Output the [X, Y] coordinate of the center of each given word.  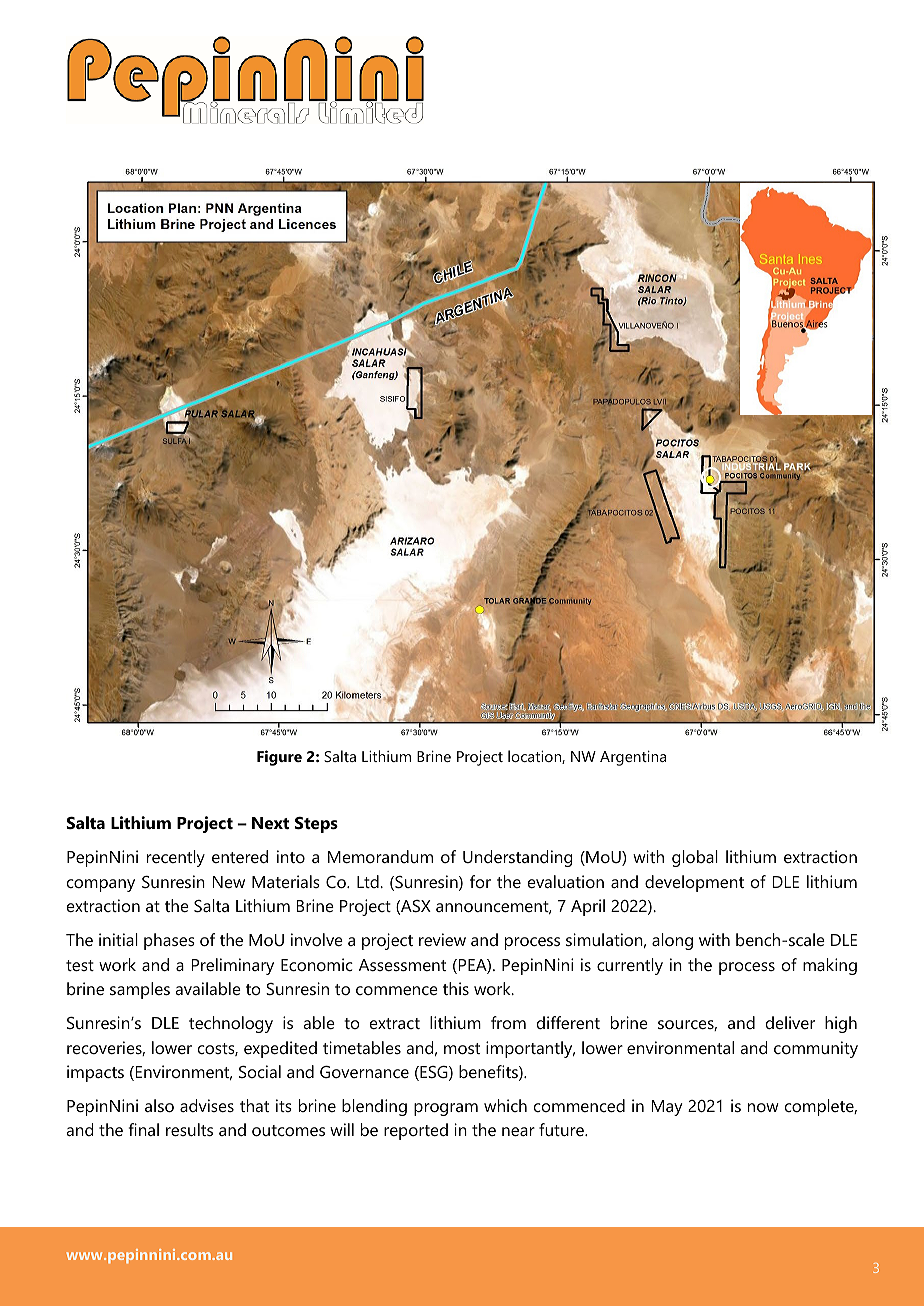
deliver [790, 1022]
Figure [279, 758]
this [456, 988]
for [480, 881]
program [446, 1109]
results [189, 1129]
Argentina [633, 758]
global [695, 858]
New [229, 882]
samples [140, 990]
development [694, 883]
